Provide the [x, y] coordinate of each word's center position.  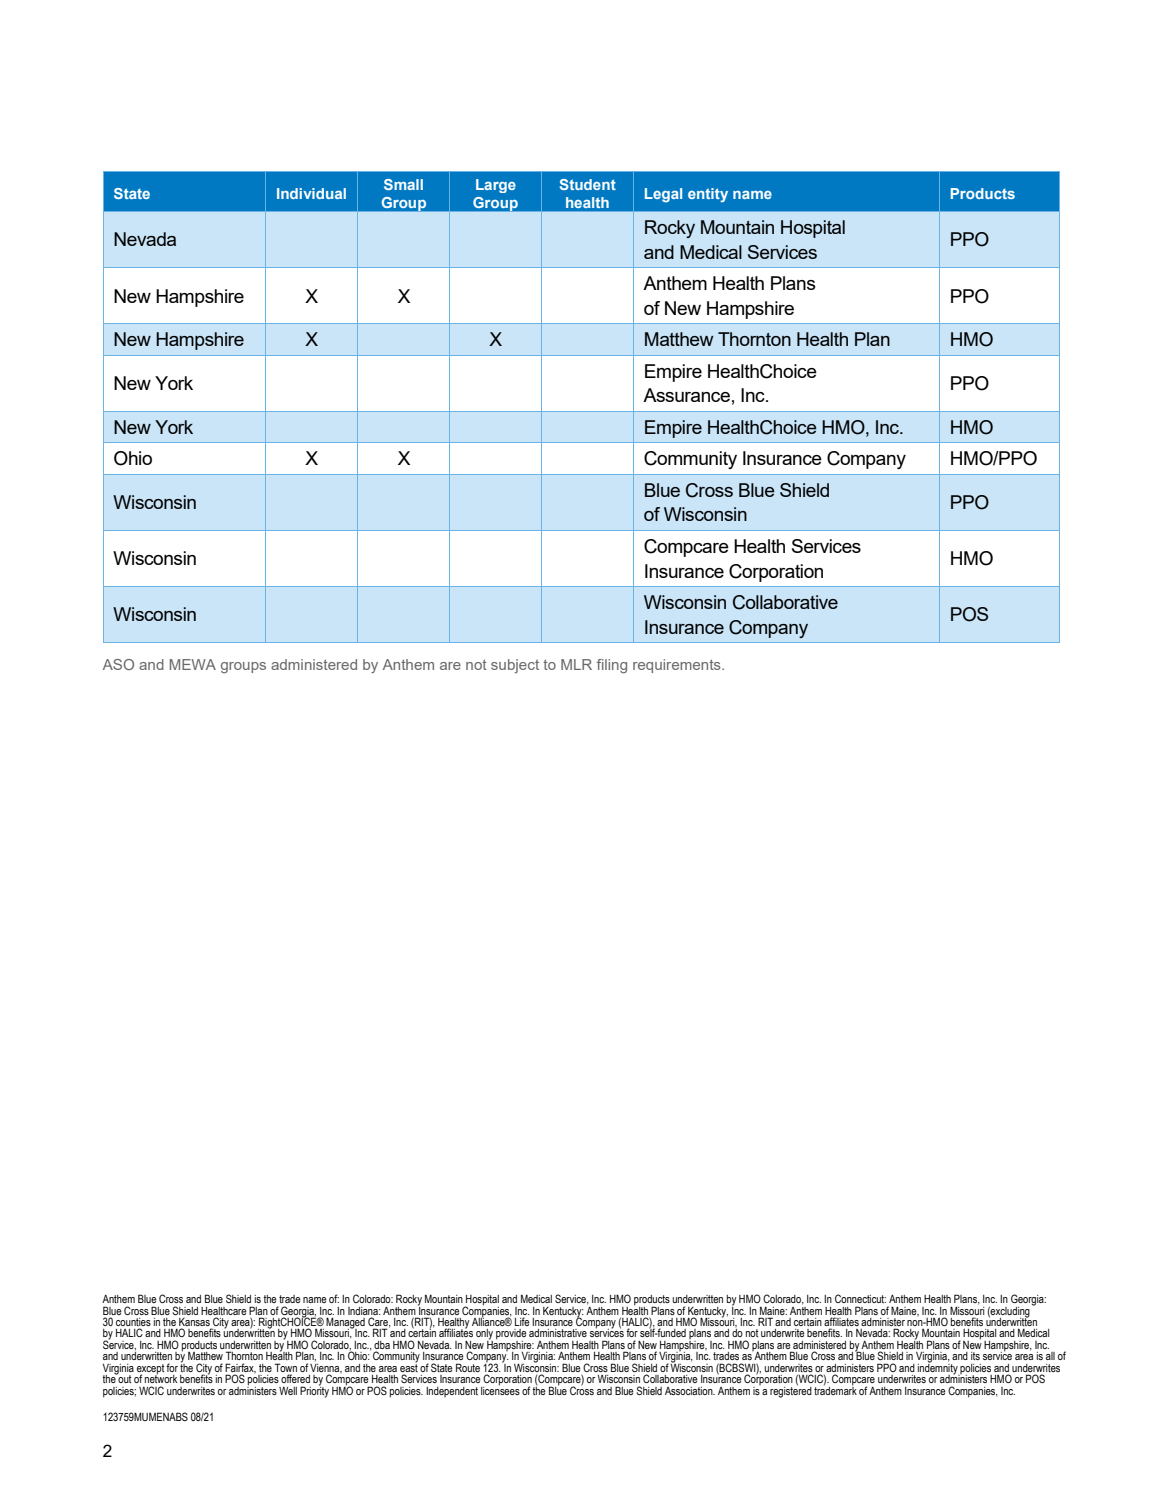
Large [496, 186]
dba [382, 1345]
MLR [576, 664]
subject [515, 666]
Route [468, 1367]
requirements [678, 666]
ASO [118, 664]
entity [708, 195]
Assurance [686, 395]
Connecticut [860, 1298]
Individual [311, 193]
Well [288, 1391]
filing [612, 666]
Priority [314, 1391]
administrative [558, 1333]
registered [791, 1391]
